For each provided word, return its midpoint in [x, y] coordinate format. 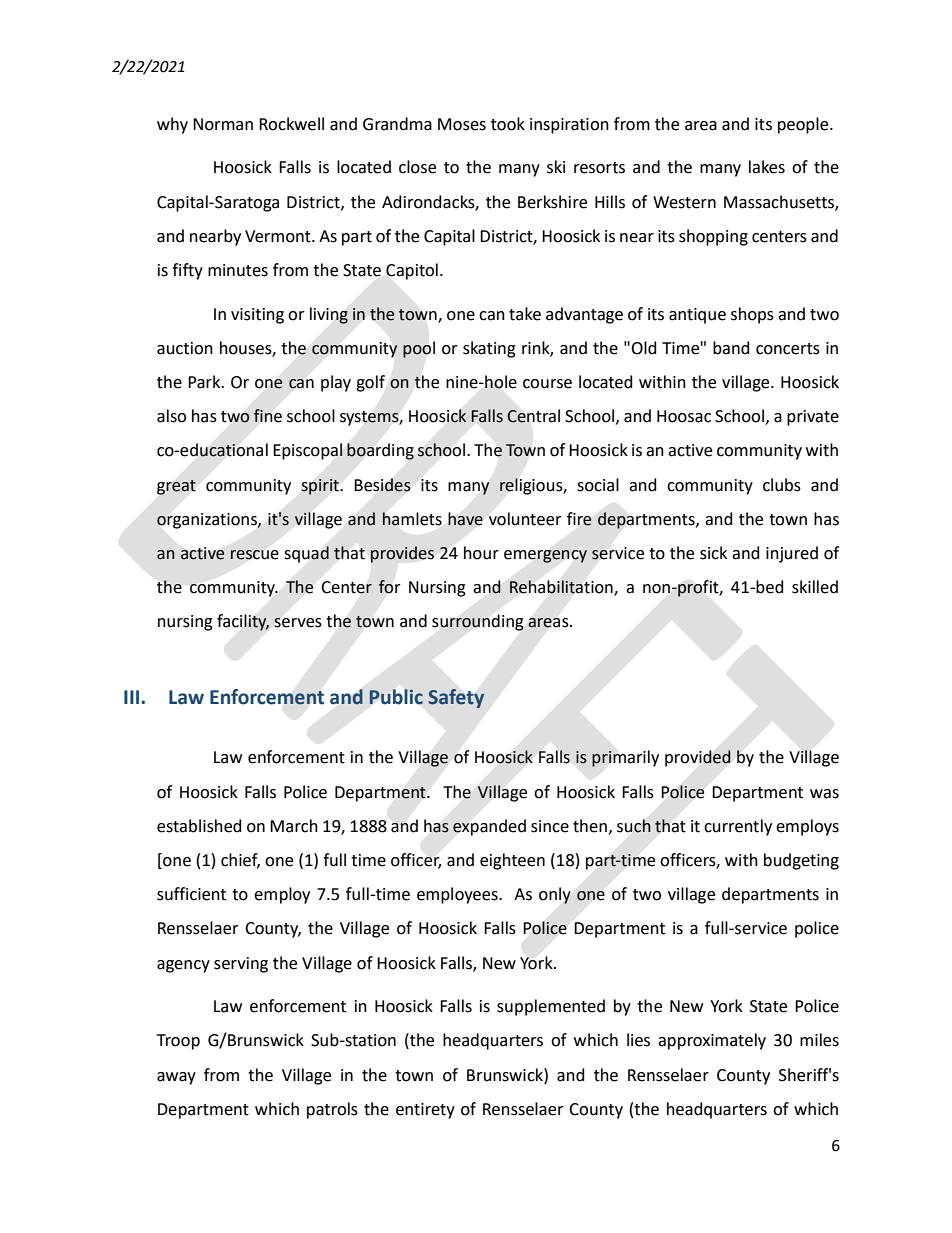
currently [738, 827]
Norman [223, 124]
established [199, 826]
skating [489, 349]
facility [243, 622]
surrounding [478, 622]
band [731, 348]
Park [205, 382]
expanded [489, 827]
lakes [767, 167]
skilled [815, 587]
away [176, 1078]
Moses [462, 124]
